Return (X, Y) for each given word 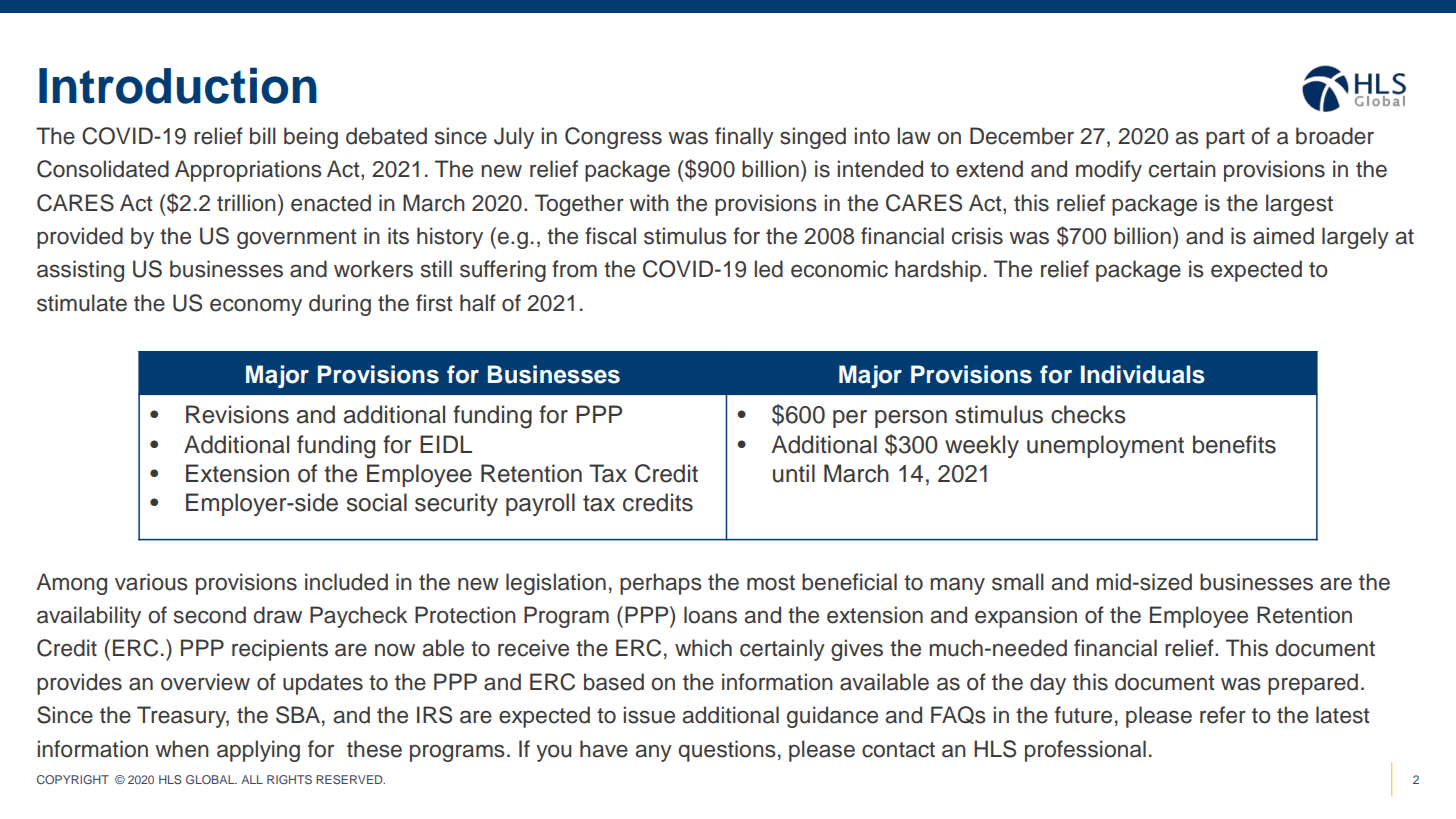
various (151, 582)
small (1018, 582)
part (1225, 139)
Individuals (1143, 374)
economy (256, 307)
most (771, 583)
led (768, 269)
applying (258, 751)
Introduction (178, 85)
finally (744, 138)
